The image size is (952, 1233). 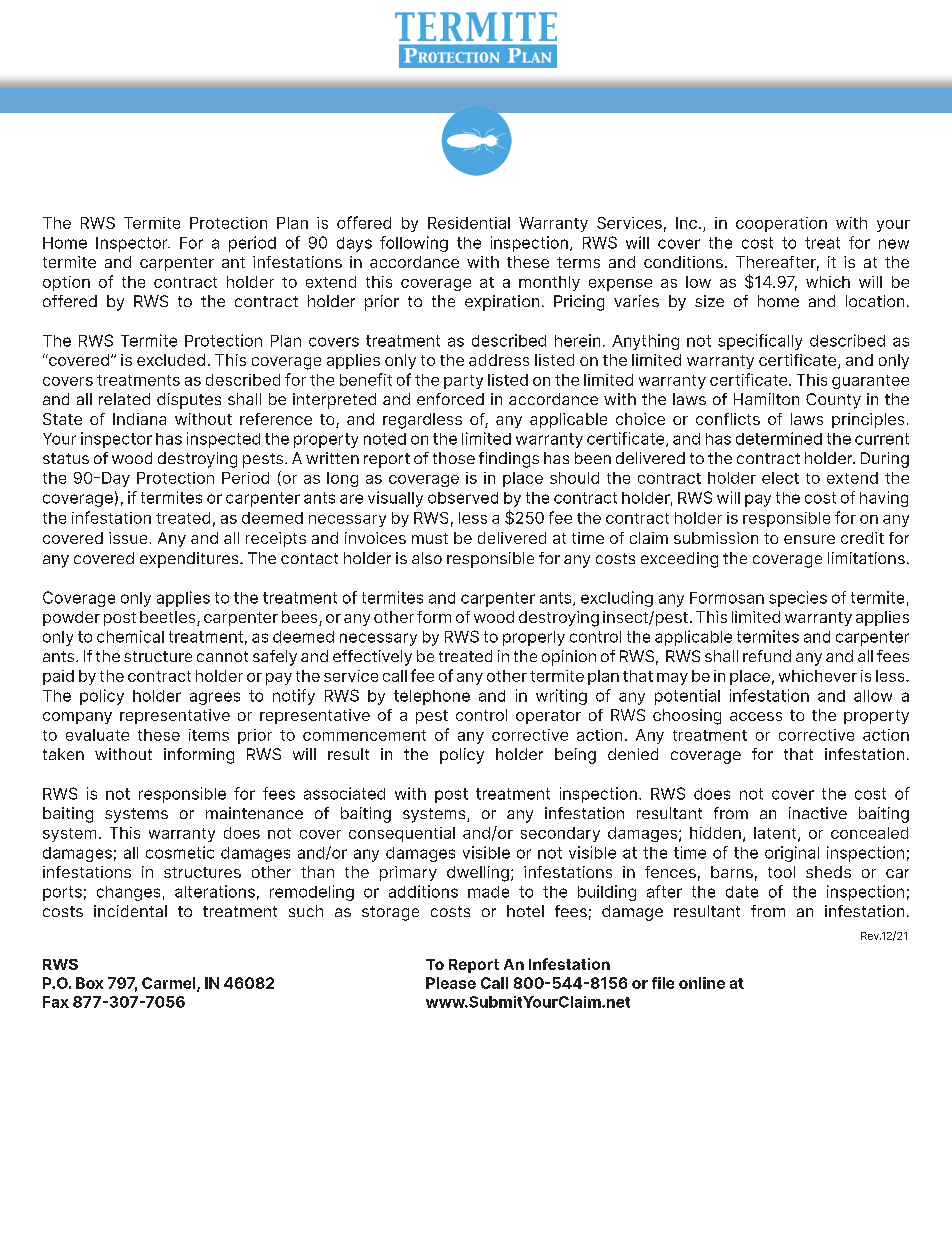 I want to click on chemical, so click(x=130, y=636).
